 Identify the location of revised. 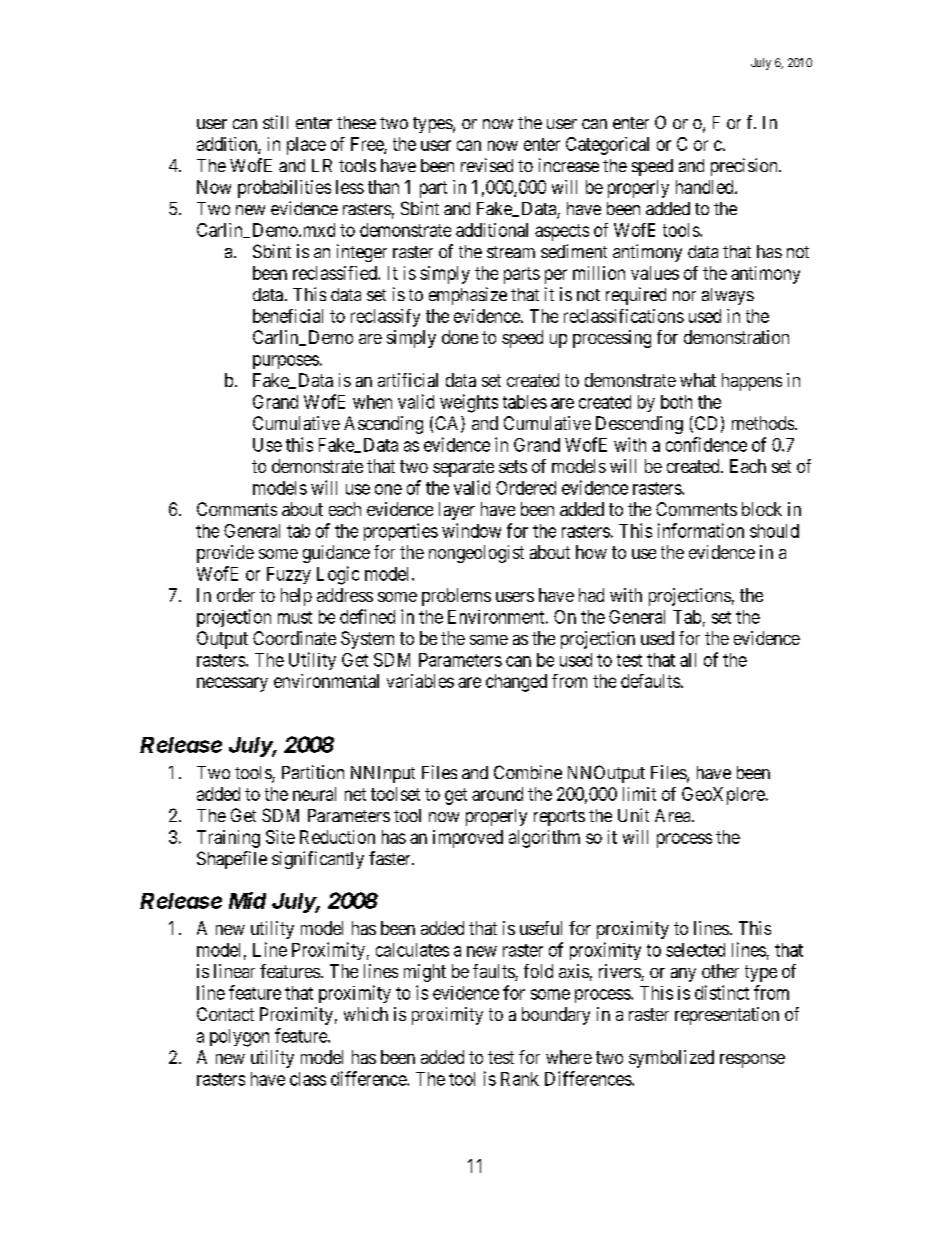
(487, 165).
